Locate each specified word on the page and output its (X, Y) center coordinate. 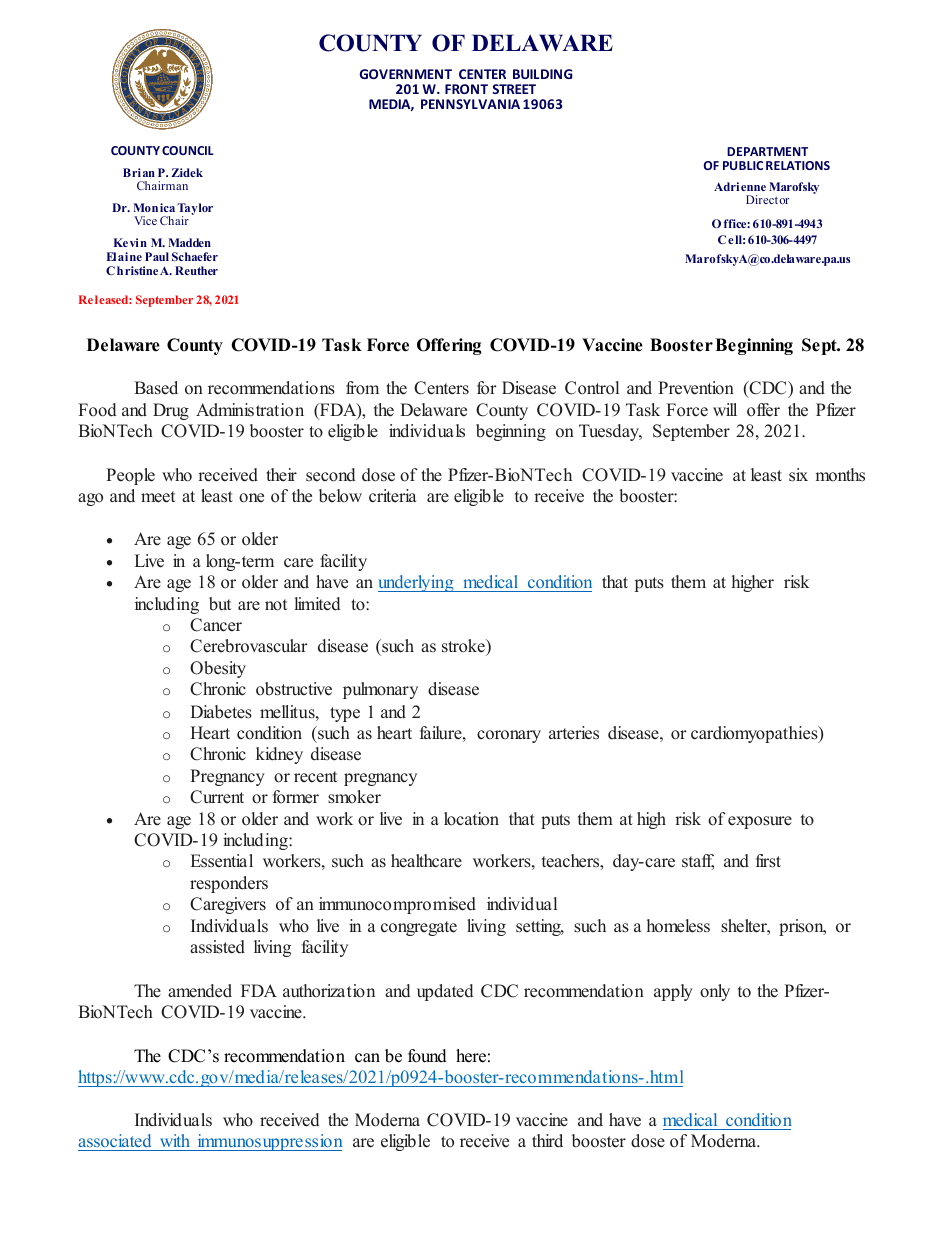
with (175, 1140)
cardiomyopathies (755, 734)
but (220, 604)
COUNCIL (188, 150)
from (362, 388)
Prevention (696, 388)
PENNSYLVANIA (470, 104)
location (471, 819)
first (768, 861)
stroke (464, 646)
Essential (221, 861)
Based (156, 388)
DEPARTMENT (767, 151)
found (427, 1056)
